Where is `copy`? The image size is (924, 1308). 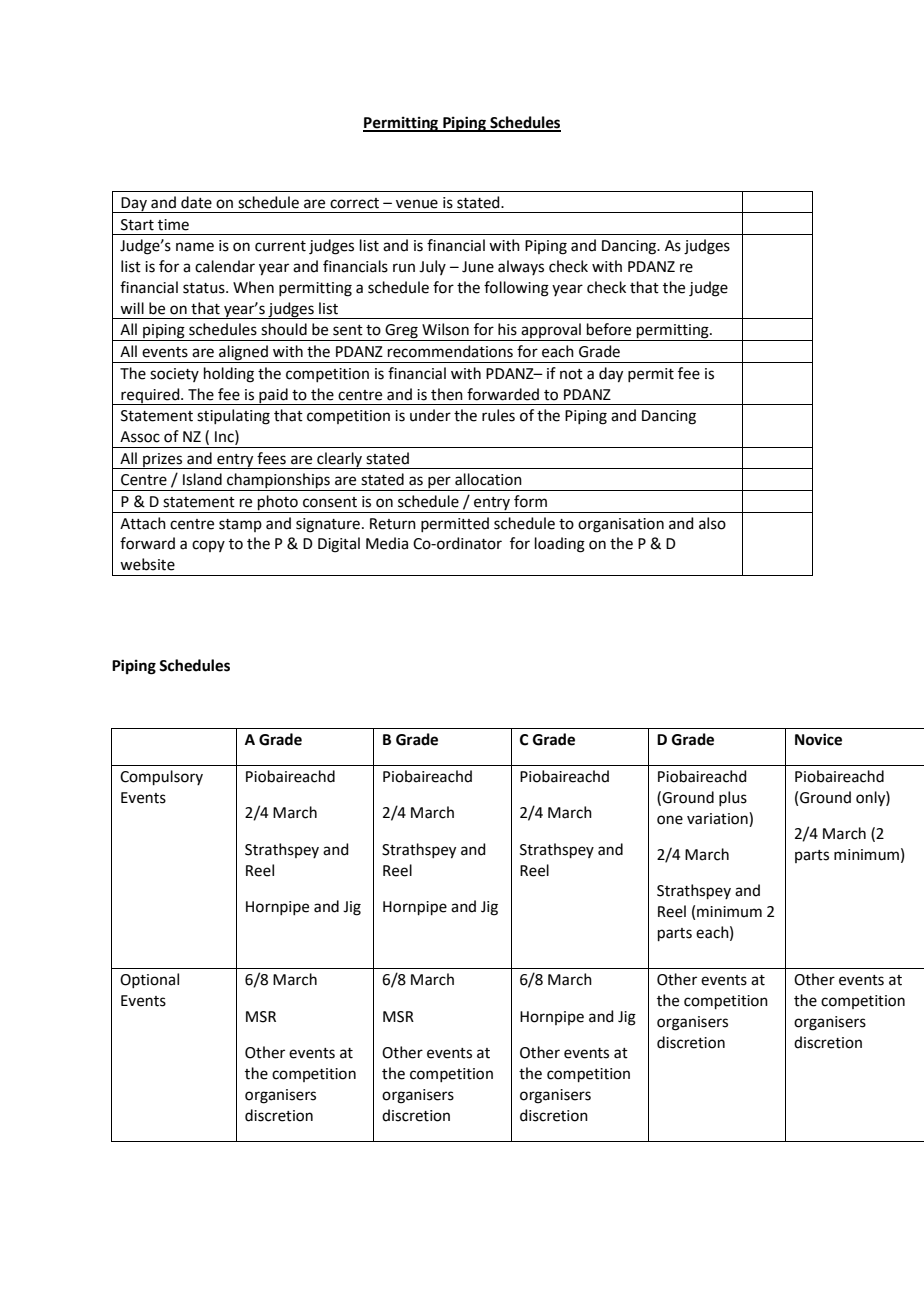
copy is located at coordinates (208, 546).
